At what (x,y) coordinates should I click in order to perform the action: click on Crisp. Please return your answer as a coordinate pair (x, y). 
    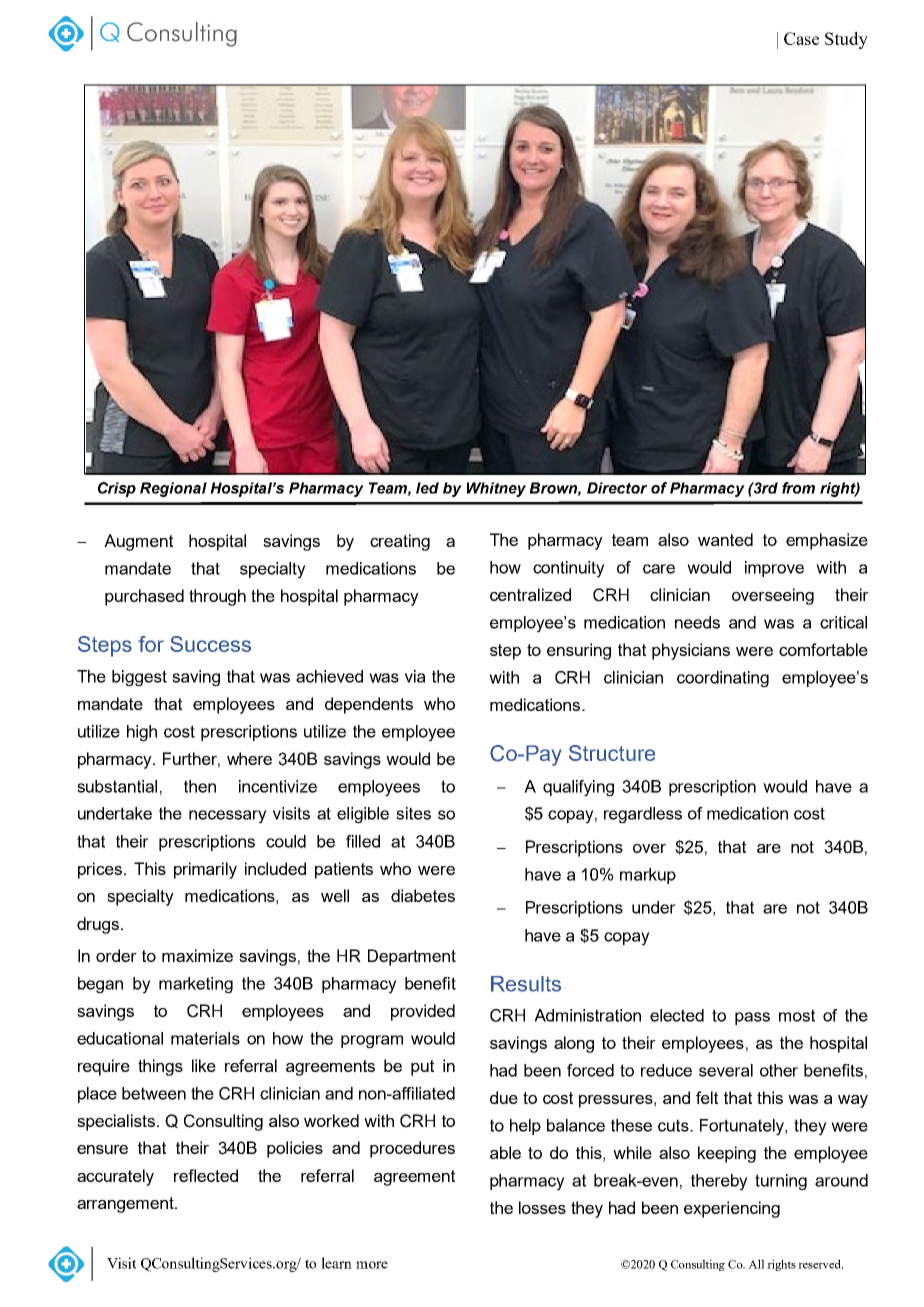
    Looking at the image, I should click on (117, 489).
